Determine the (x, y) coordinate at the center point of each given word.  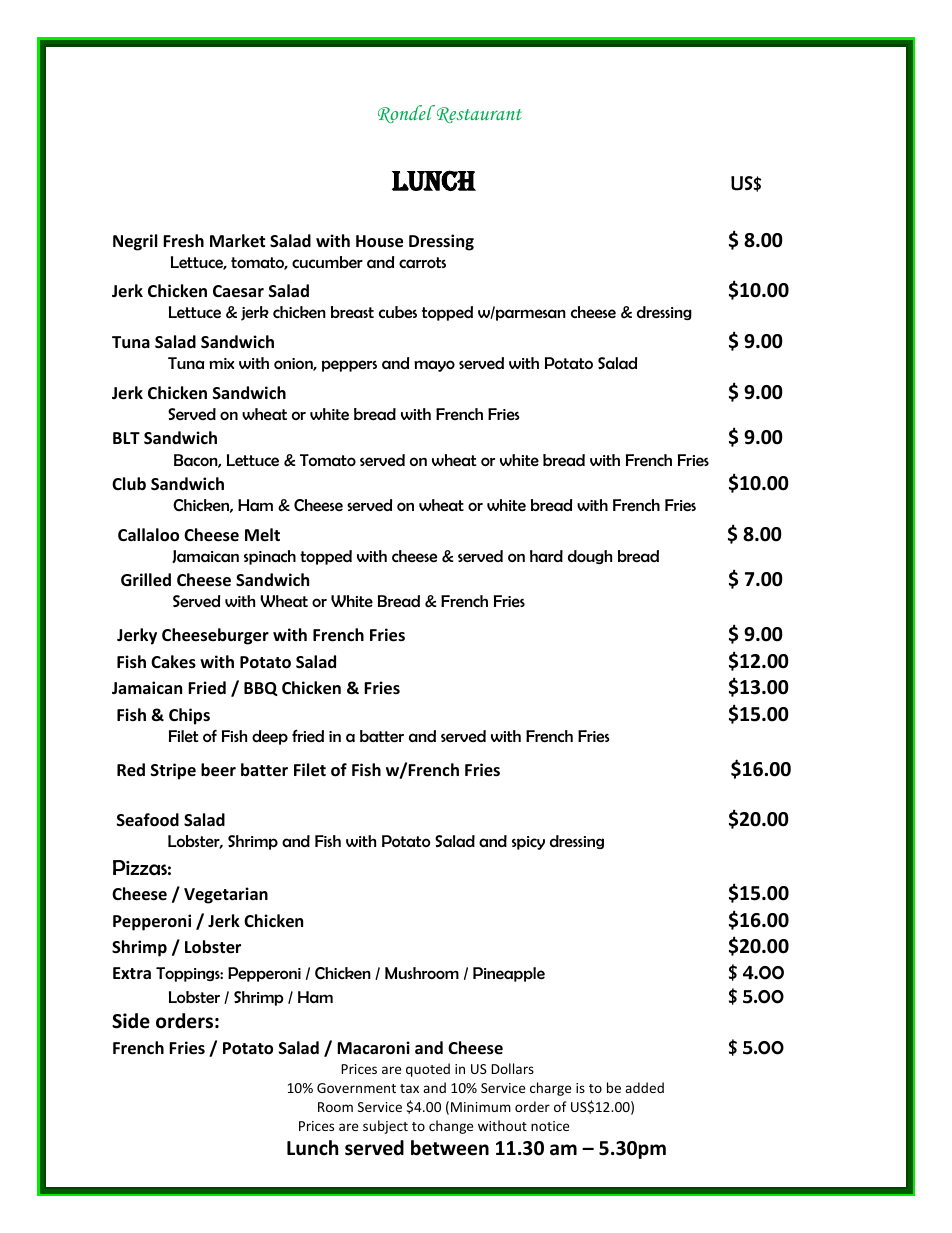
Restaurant (478, 114)
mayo (434, 366)
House (379, 241)
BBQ (261, 689)
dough (590, 557)
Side (131, 1021)
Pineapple (509, 974)
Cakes (173, 662)
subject (385, 1127)
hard (546, 556)
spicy (528, 843)
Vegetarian (226, 895)
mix (221, 363)
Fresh (183, 241)
